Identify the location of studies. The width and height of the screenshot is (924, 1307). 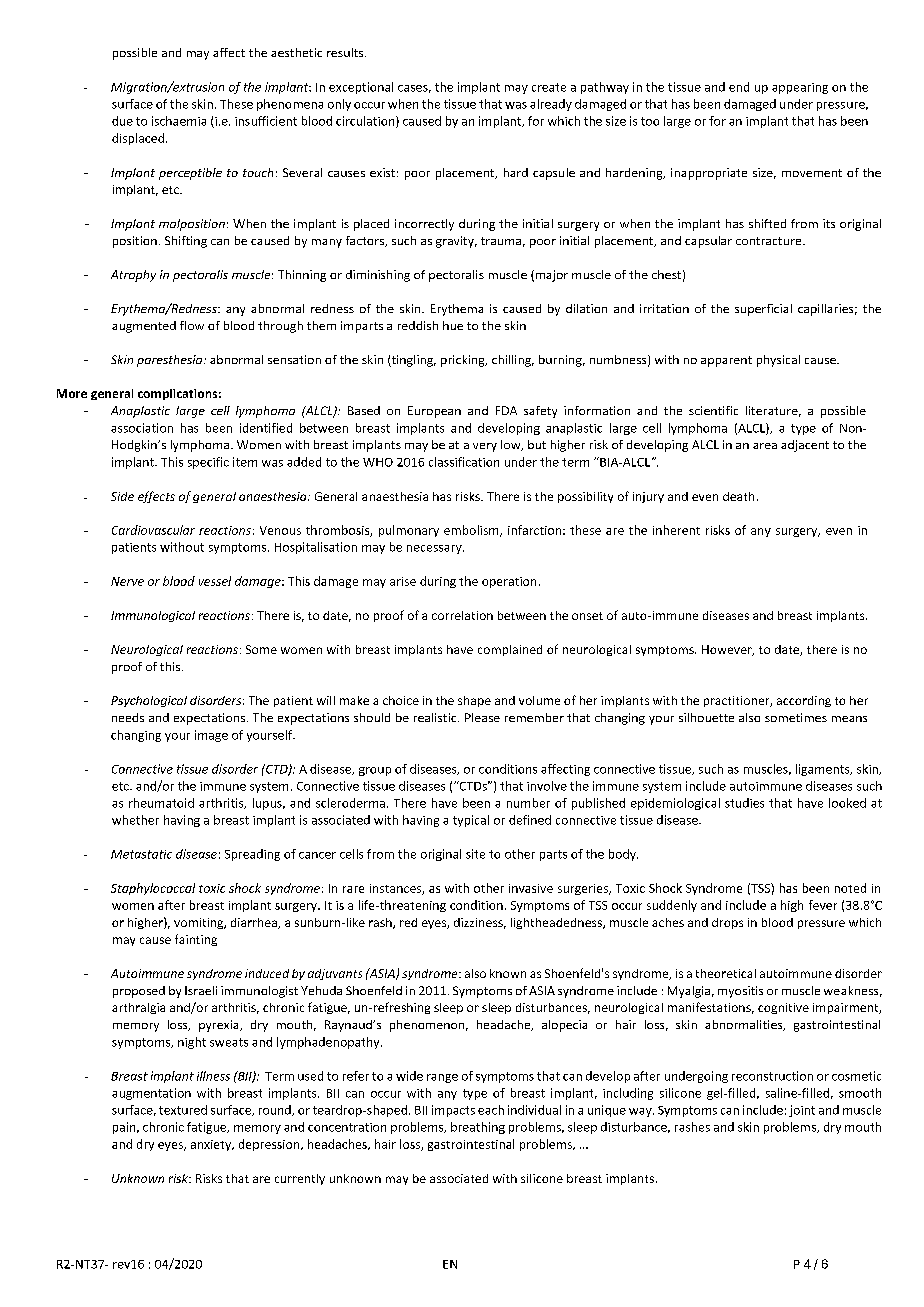
(744, 803).
